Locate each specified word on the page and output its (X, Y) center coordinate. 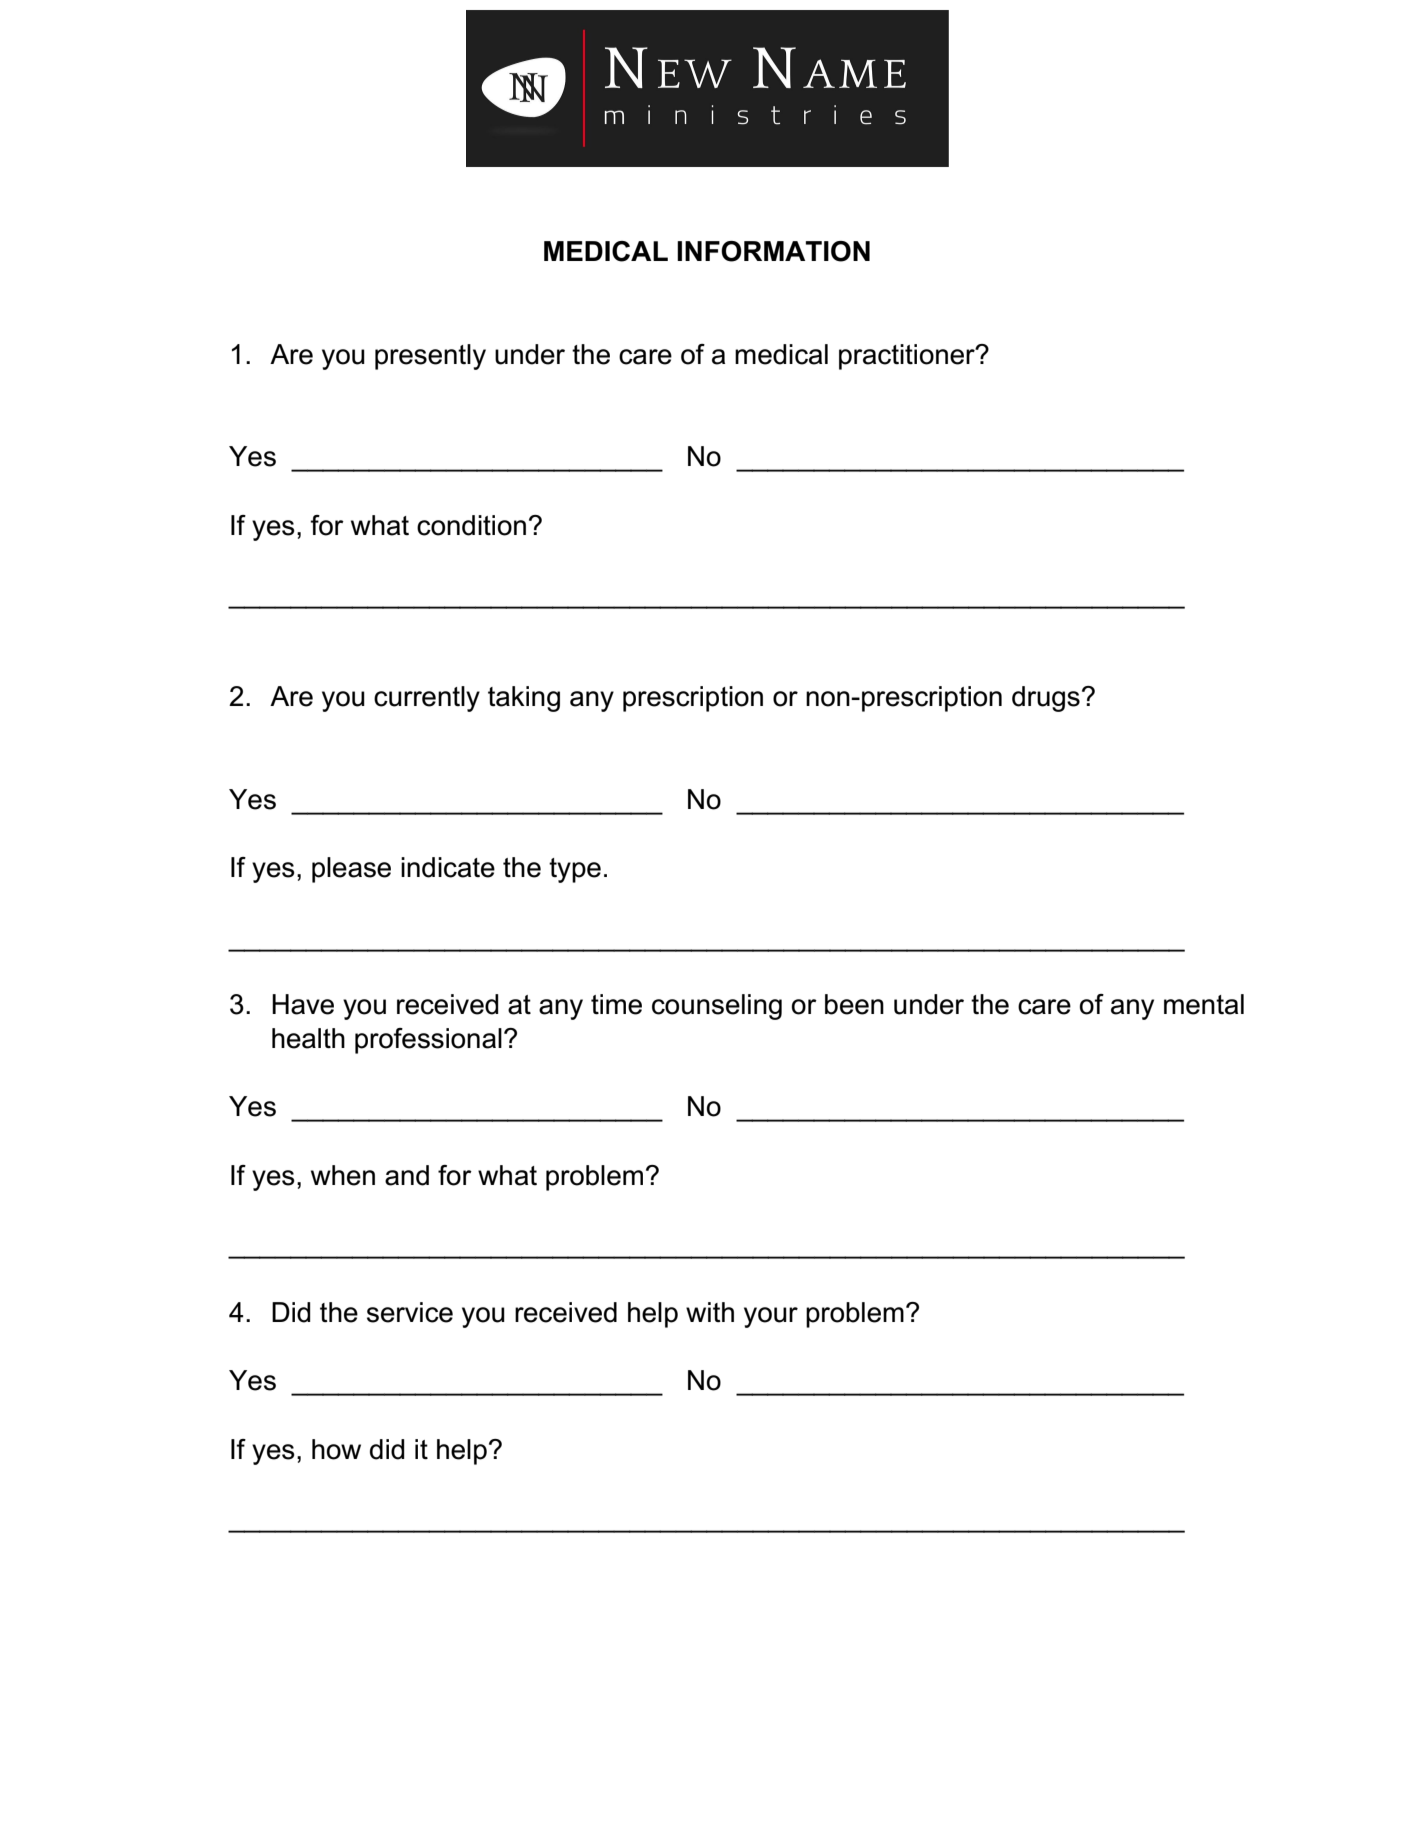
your (771, 1317)
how (336, 1449)
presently (430, 357)
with (710, 1312)
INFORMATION (773, 251)
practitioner (908, 357)
